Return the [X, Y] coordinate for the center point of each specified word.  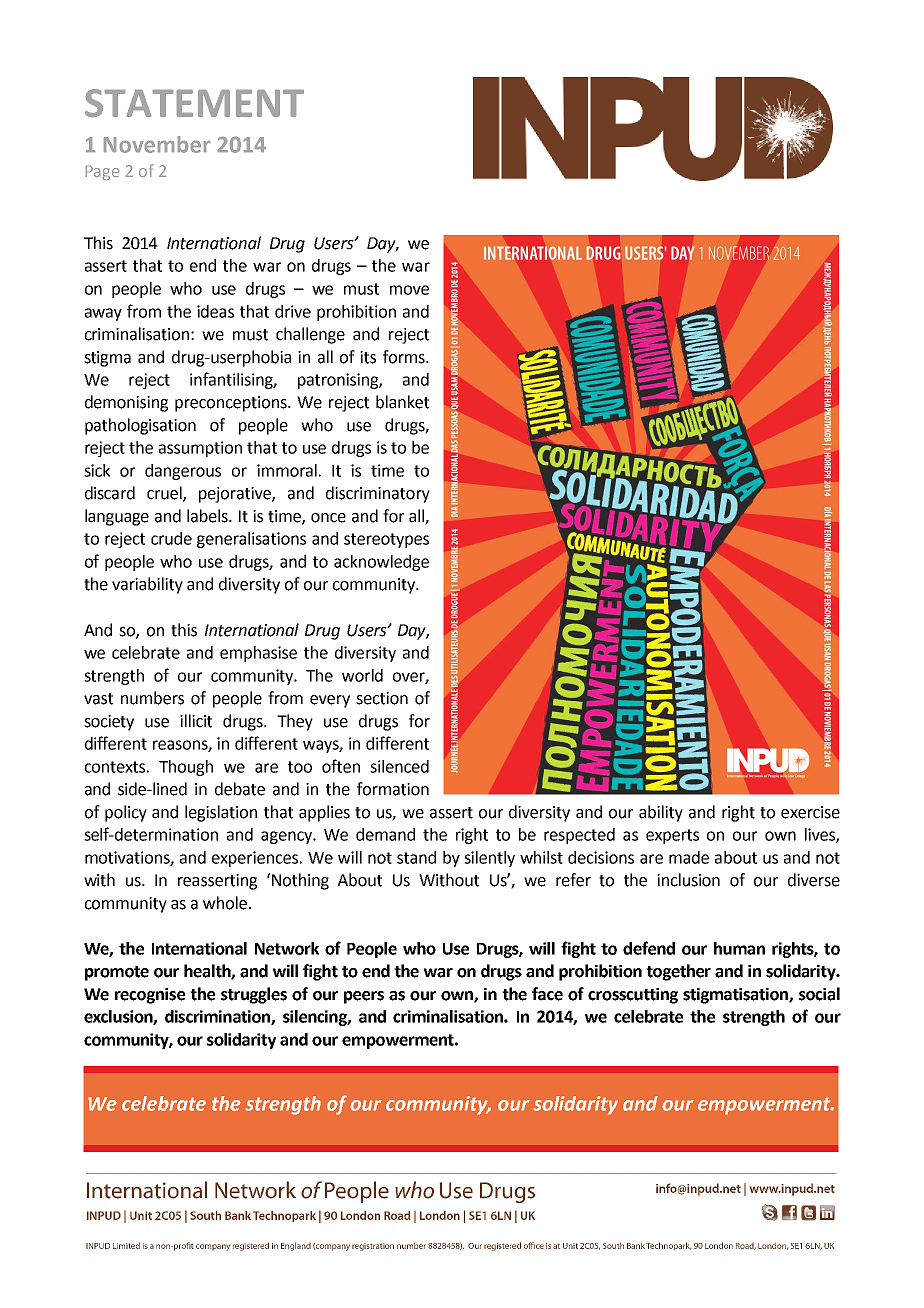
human [739, 948]
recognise [150, 996]
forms [405, 357]
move [409, 290]
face [547, 994]
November [157, 144]
